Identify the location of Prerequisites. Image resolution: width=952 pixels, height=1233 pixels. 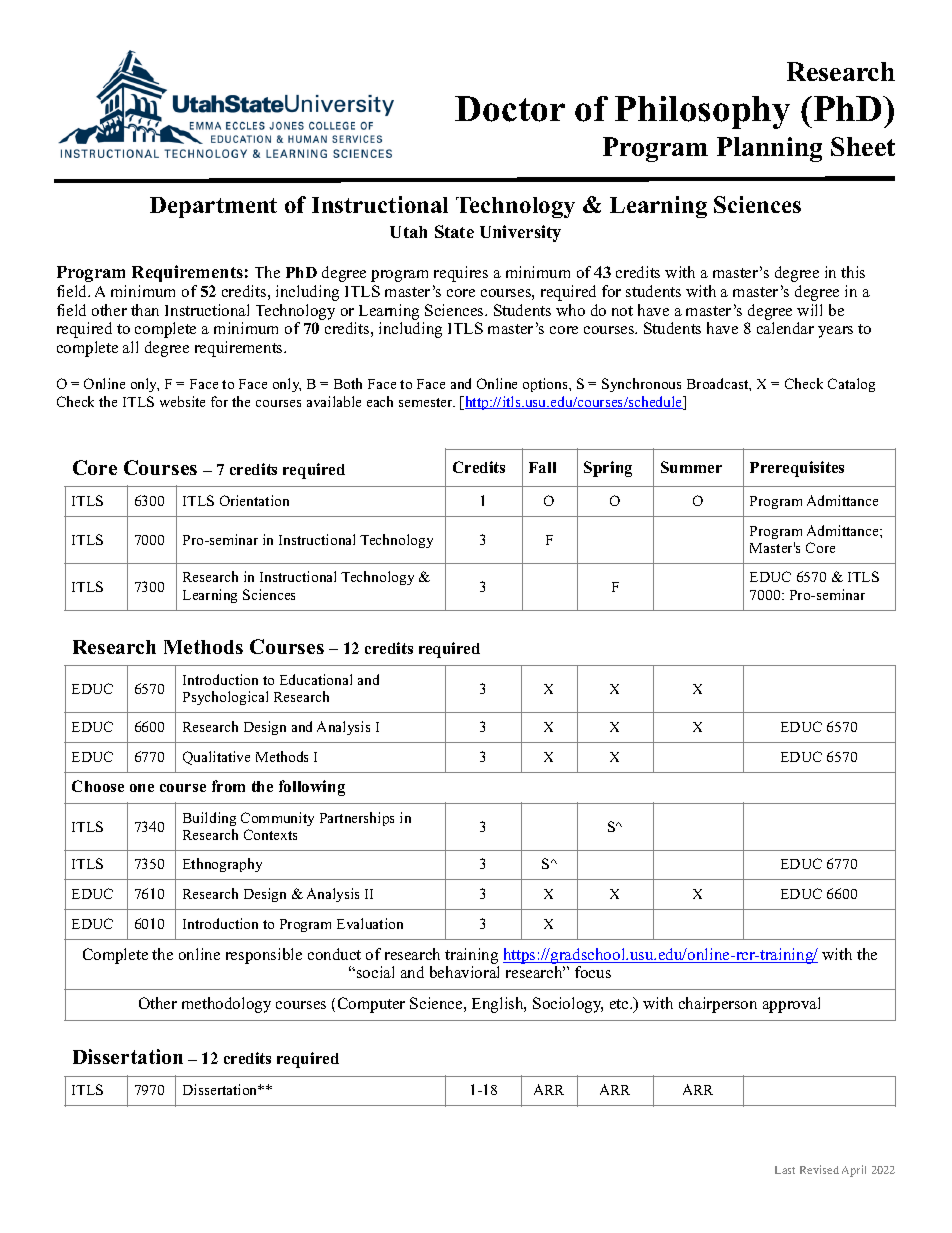
(797, 469).
